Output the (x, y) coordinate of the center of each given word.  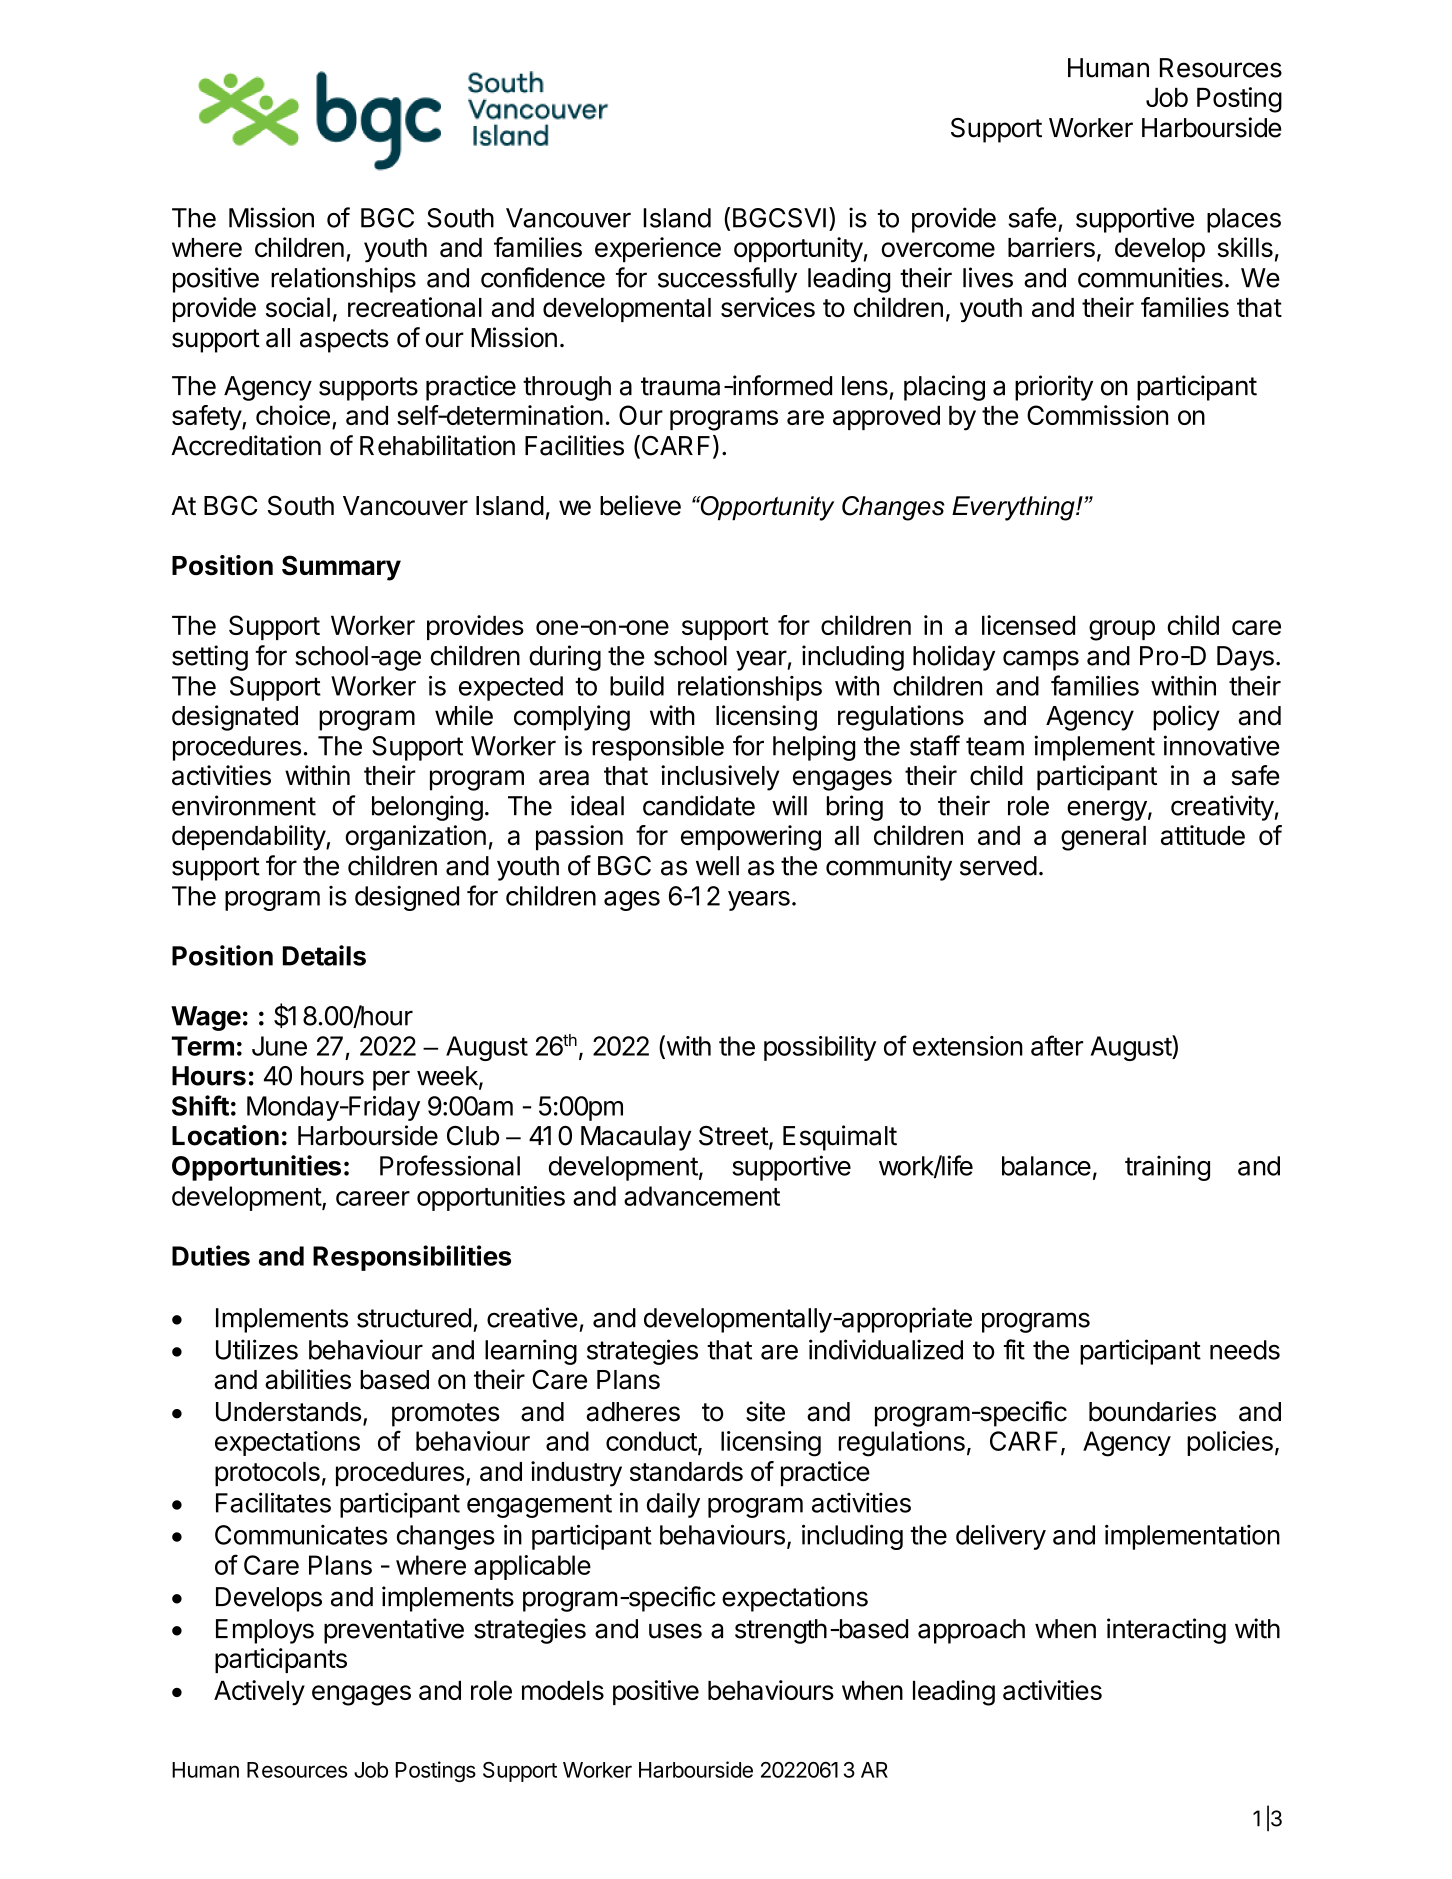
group (1122, 630)
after (1057, 1045)
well (717, 866)
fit (1014, 1349)
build (637, 686)
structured (414, 1318)
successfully (727, 280)
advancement (702, 1196)
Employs (265, 1631)
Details (324, 955)
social (298, 307)
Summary (341, 568)
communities (1150, 277)
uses (675, 1631)
